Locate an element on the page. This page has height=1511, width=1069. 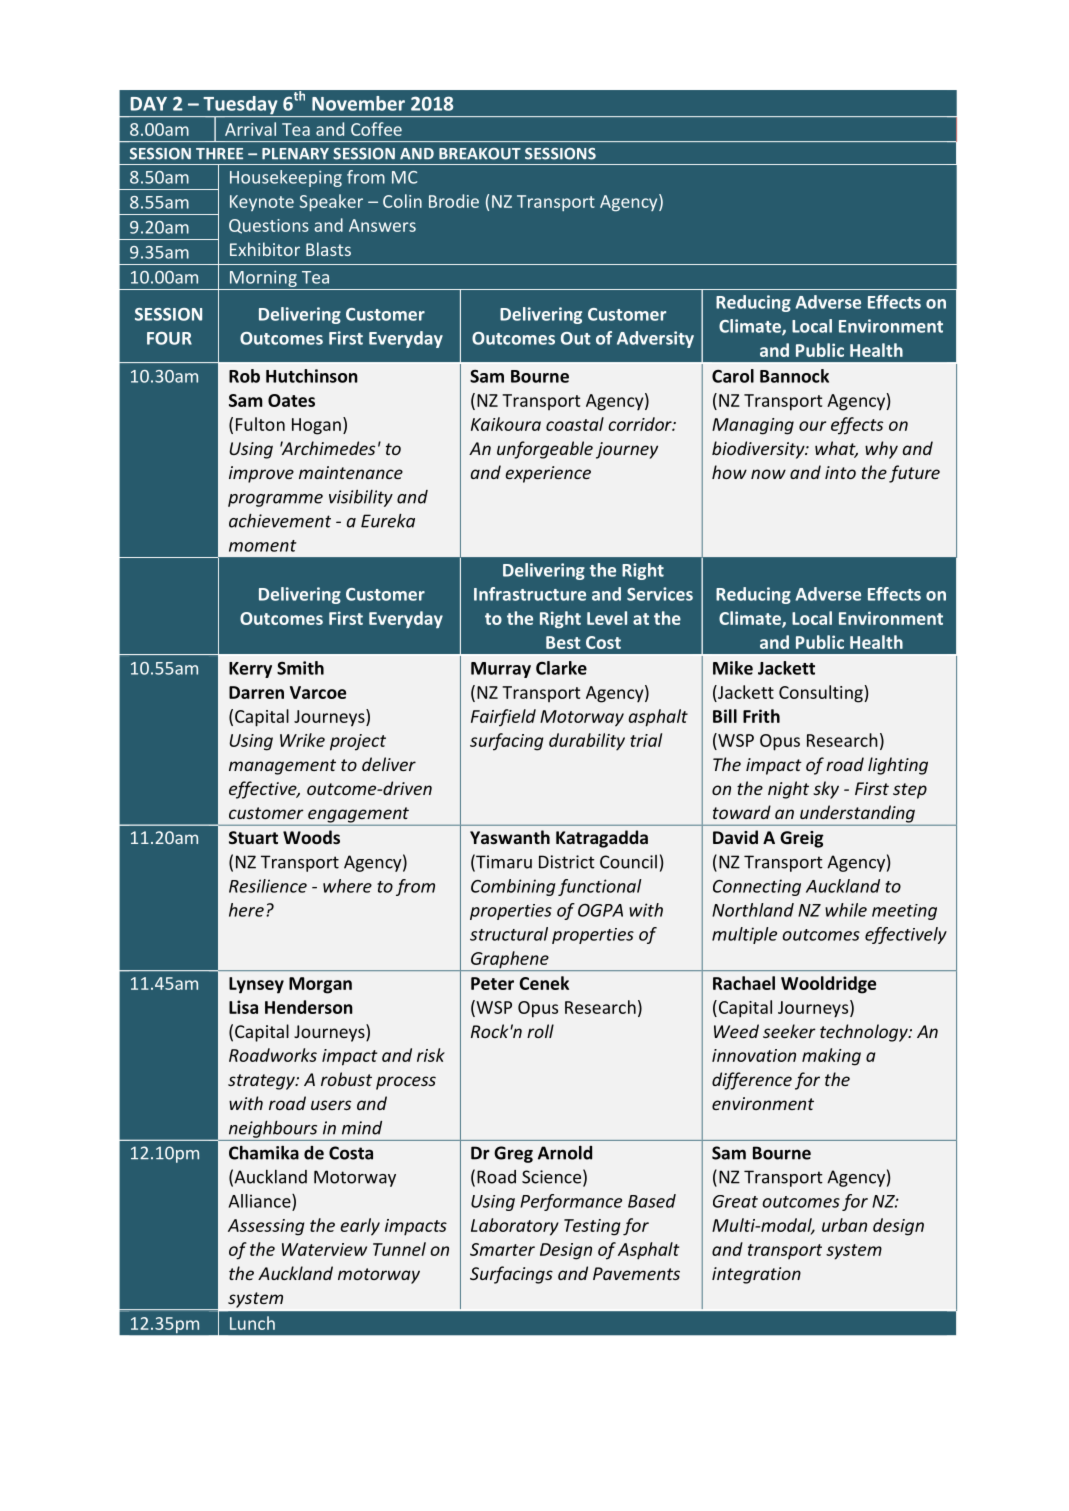
Wooldridge is located at coordinates (828, 985).
